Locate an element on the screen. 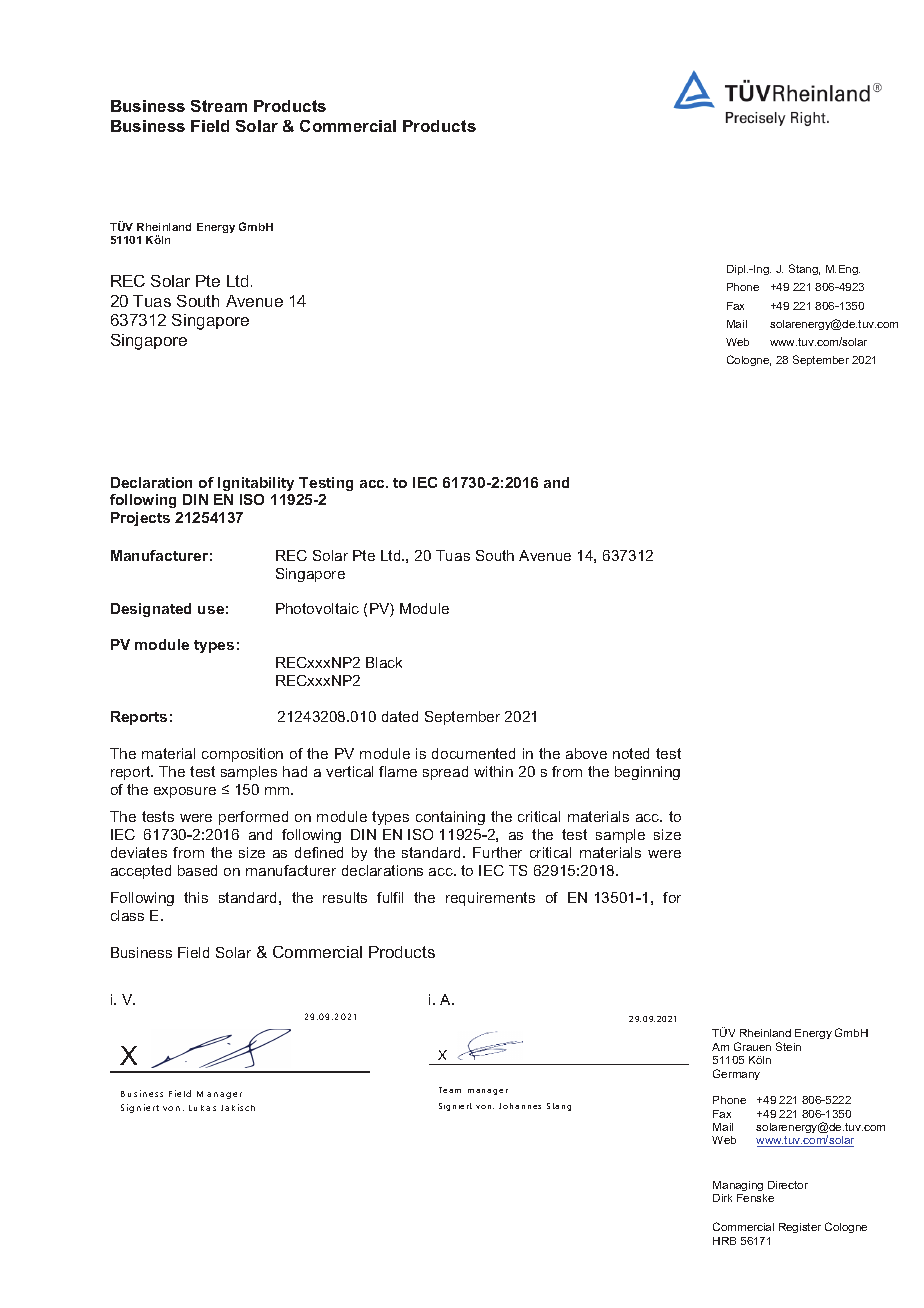 The image size is (924, 1308). Designated is located at coordinates (151, 610).
